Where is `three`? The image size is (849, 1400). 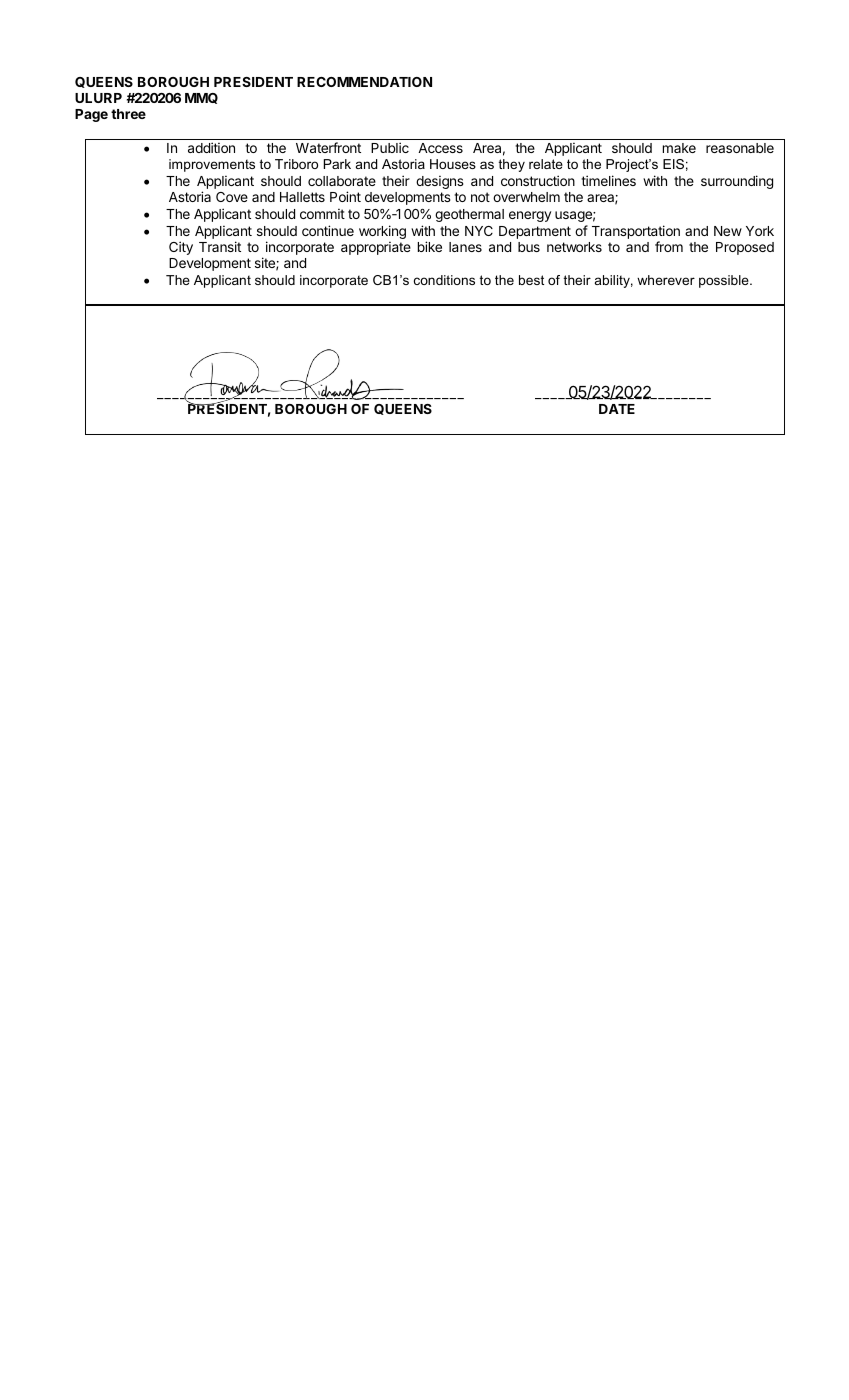 three is located at coordinates (128, 114).
